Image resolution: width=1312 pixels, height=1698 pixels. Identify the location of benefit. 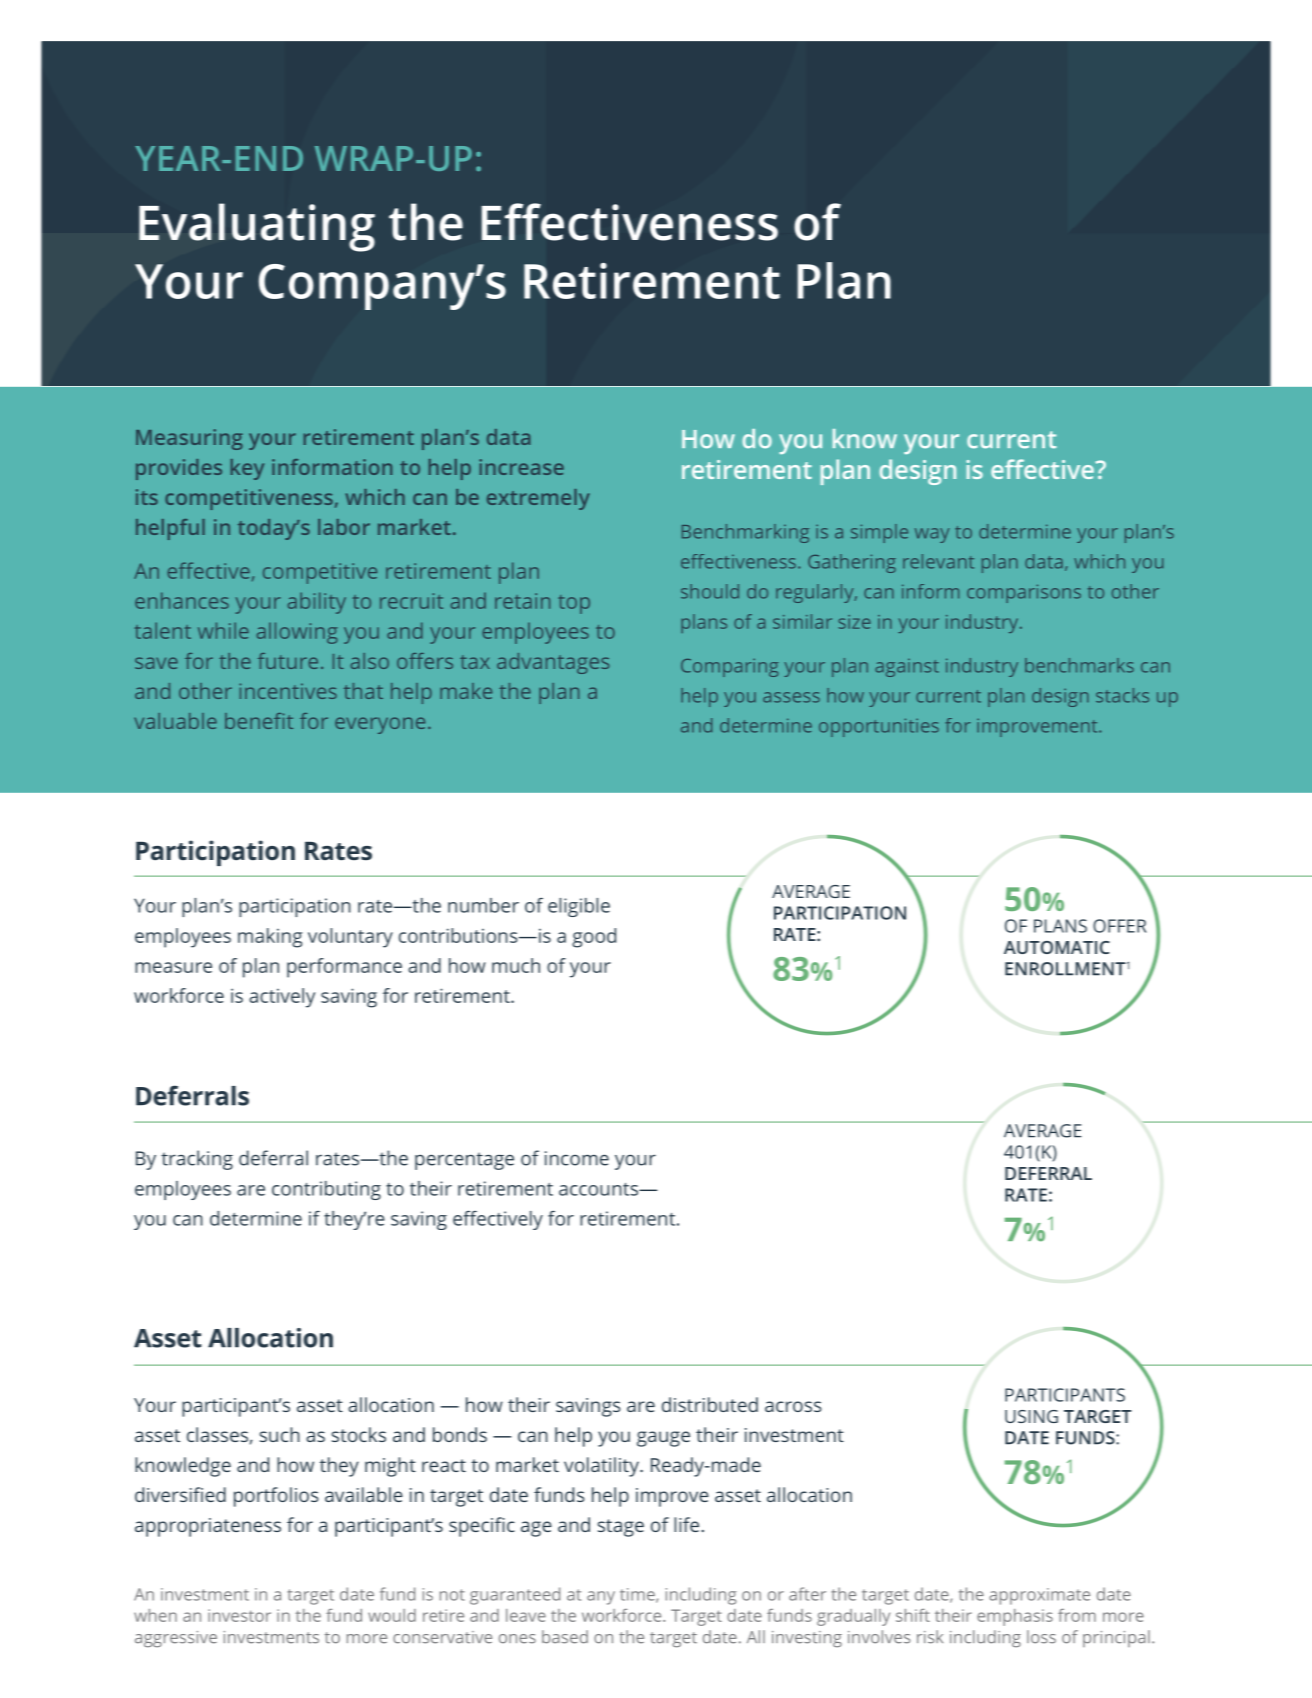
(259, 721).
